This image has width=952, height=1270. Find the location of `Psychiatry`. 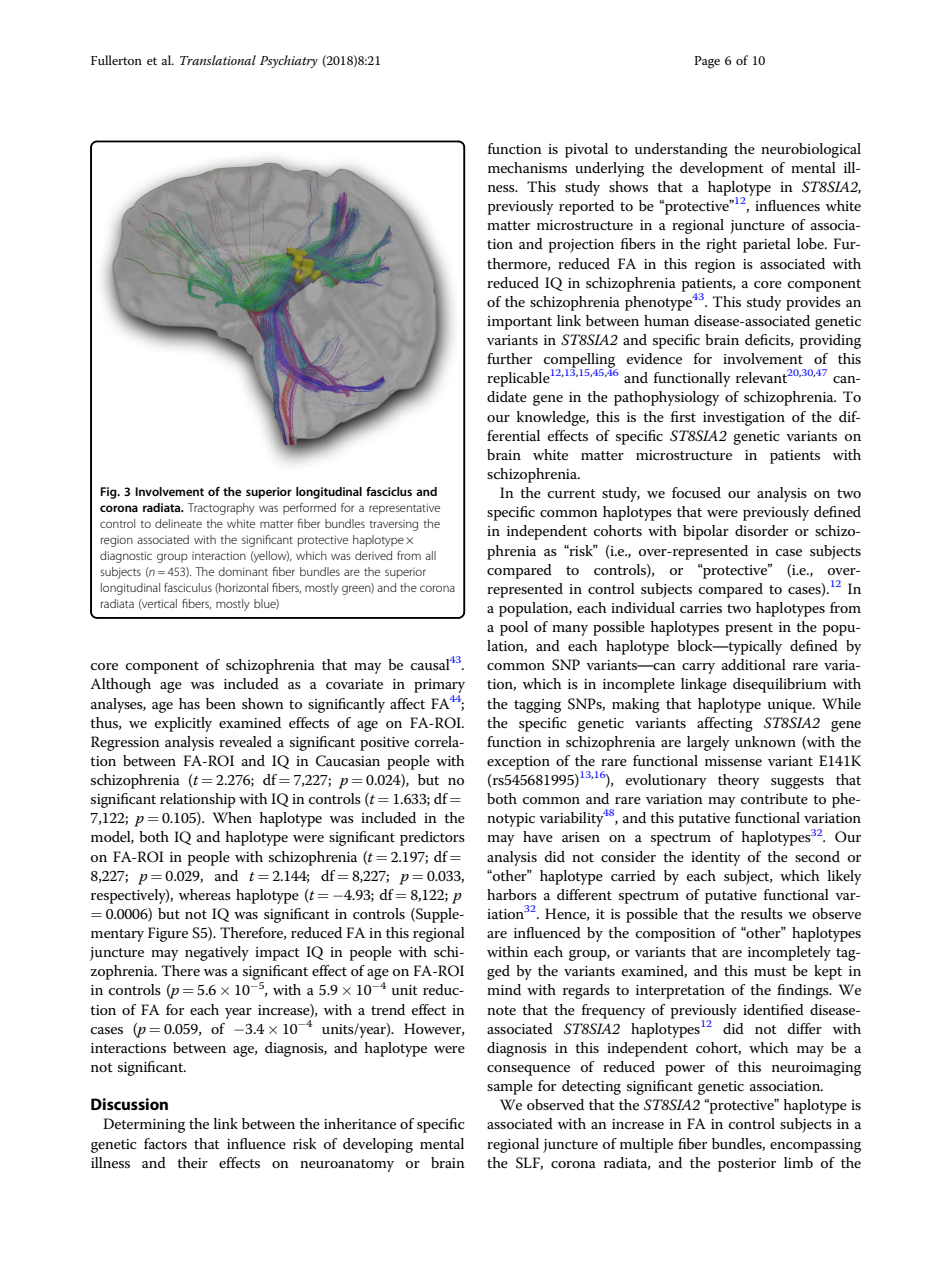

Psychiatry is located at coordinates (289, 61).
